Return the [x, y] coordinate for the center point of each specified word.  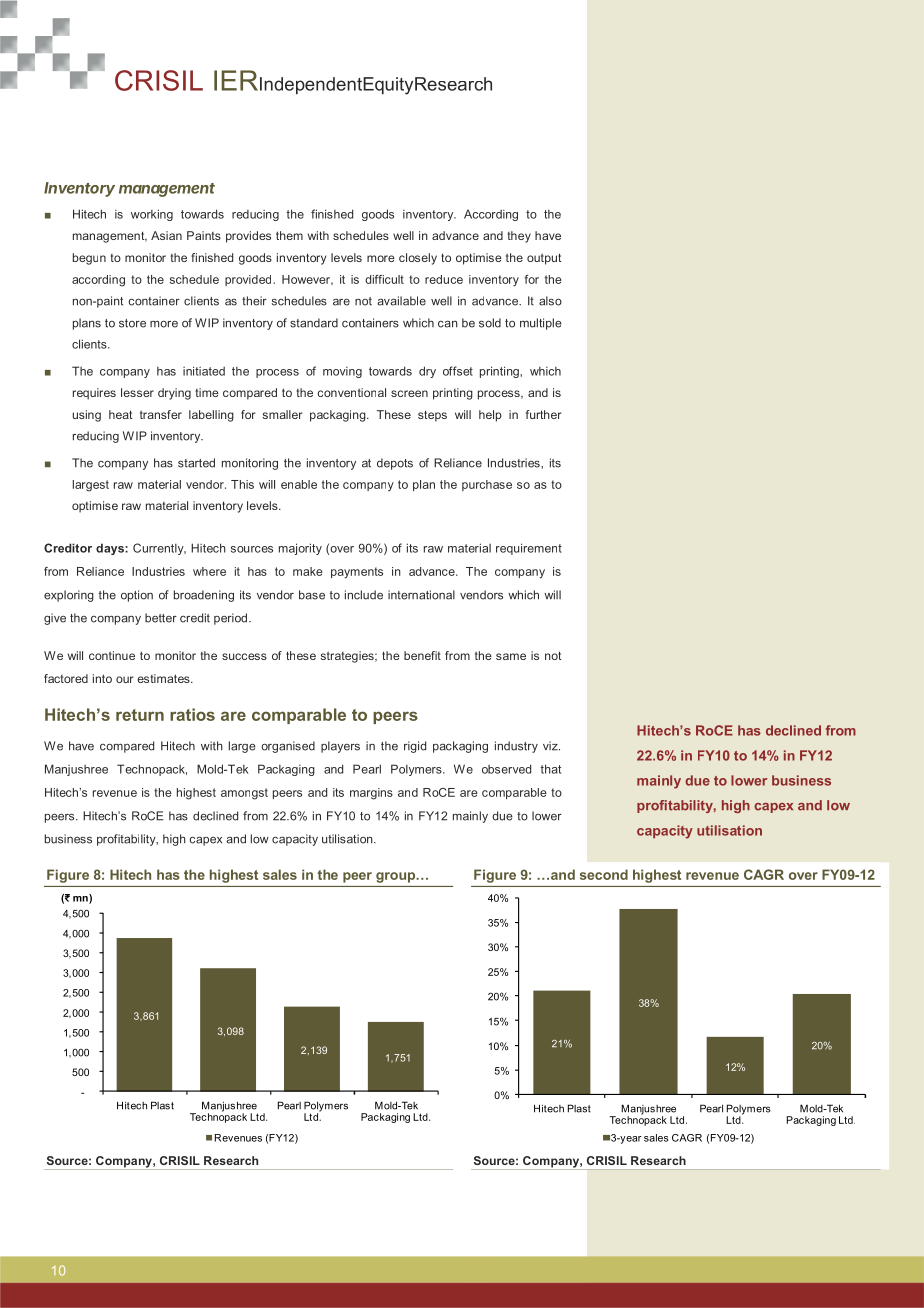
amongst [244, 794]
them [289, 235]
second [604, 874]
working [152, 215]
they [519, 237]
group [397, 877]
